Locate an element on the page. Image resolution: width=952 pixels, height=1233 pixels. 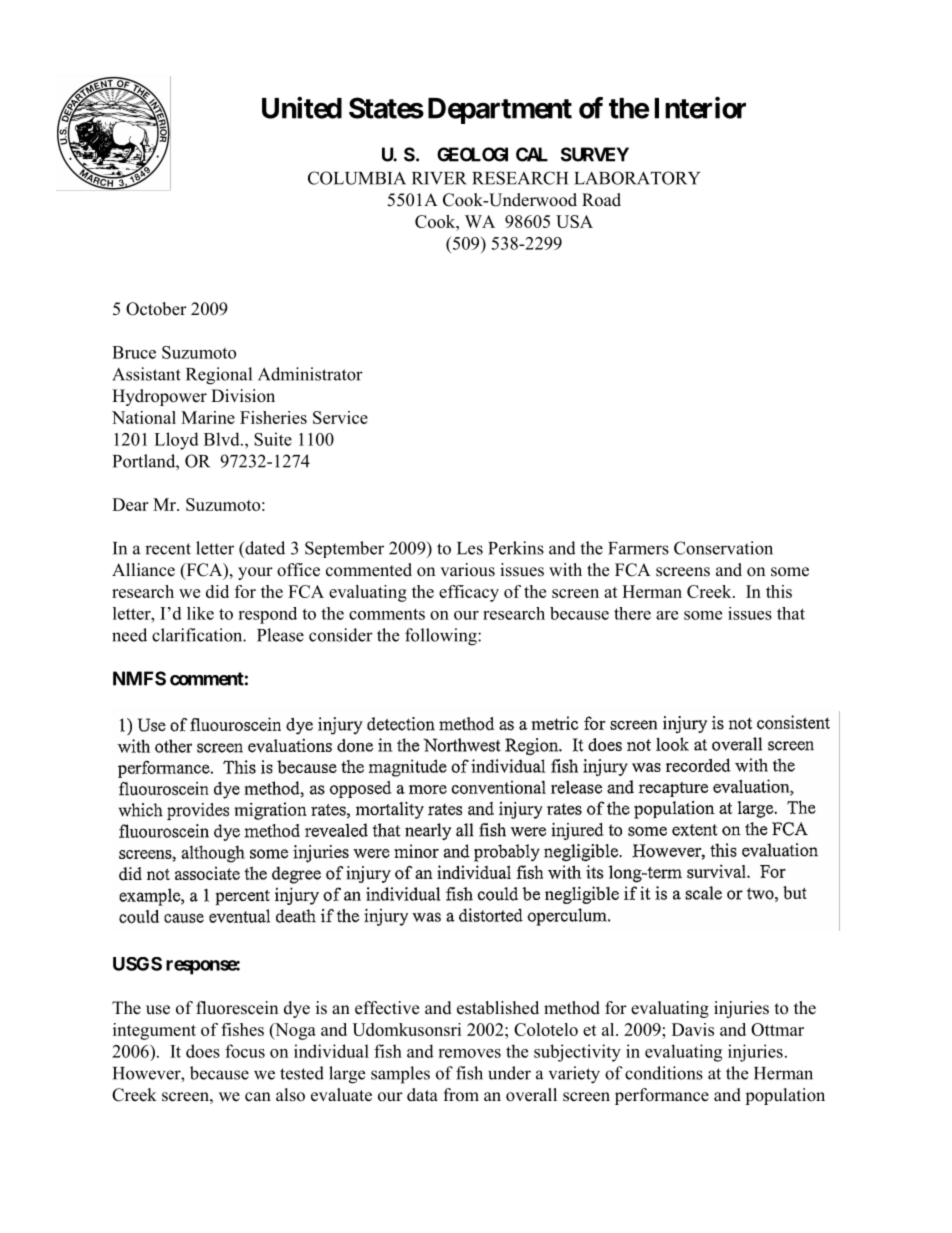
conditions is located at coordinates (664, 1073).
